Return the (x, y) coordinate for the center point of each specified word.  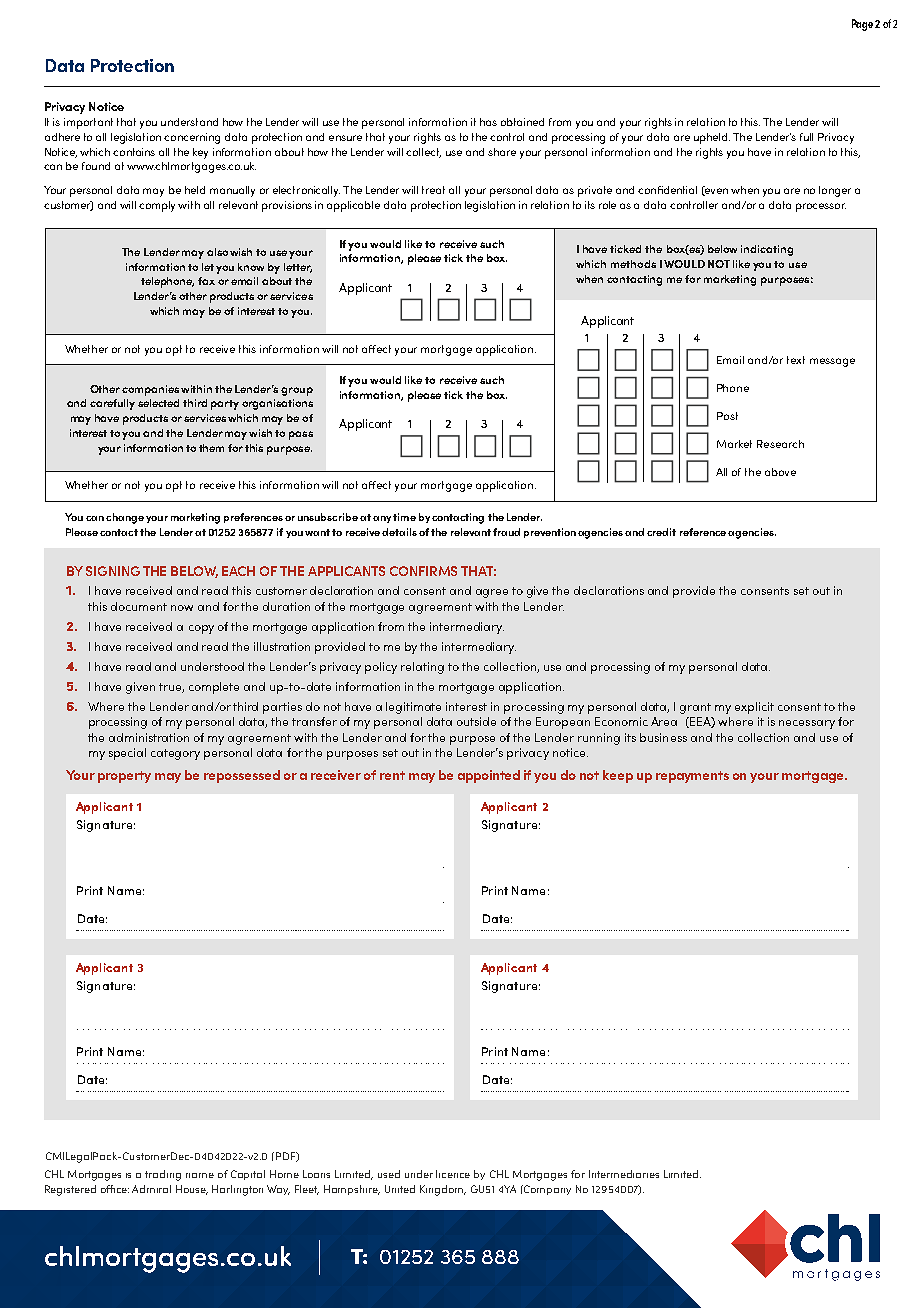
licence (453, 1174)
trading (163, 1175)
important (88, 123)
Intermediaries (624, 1174)
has (488, 122)
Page (862, 25)
